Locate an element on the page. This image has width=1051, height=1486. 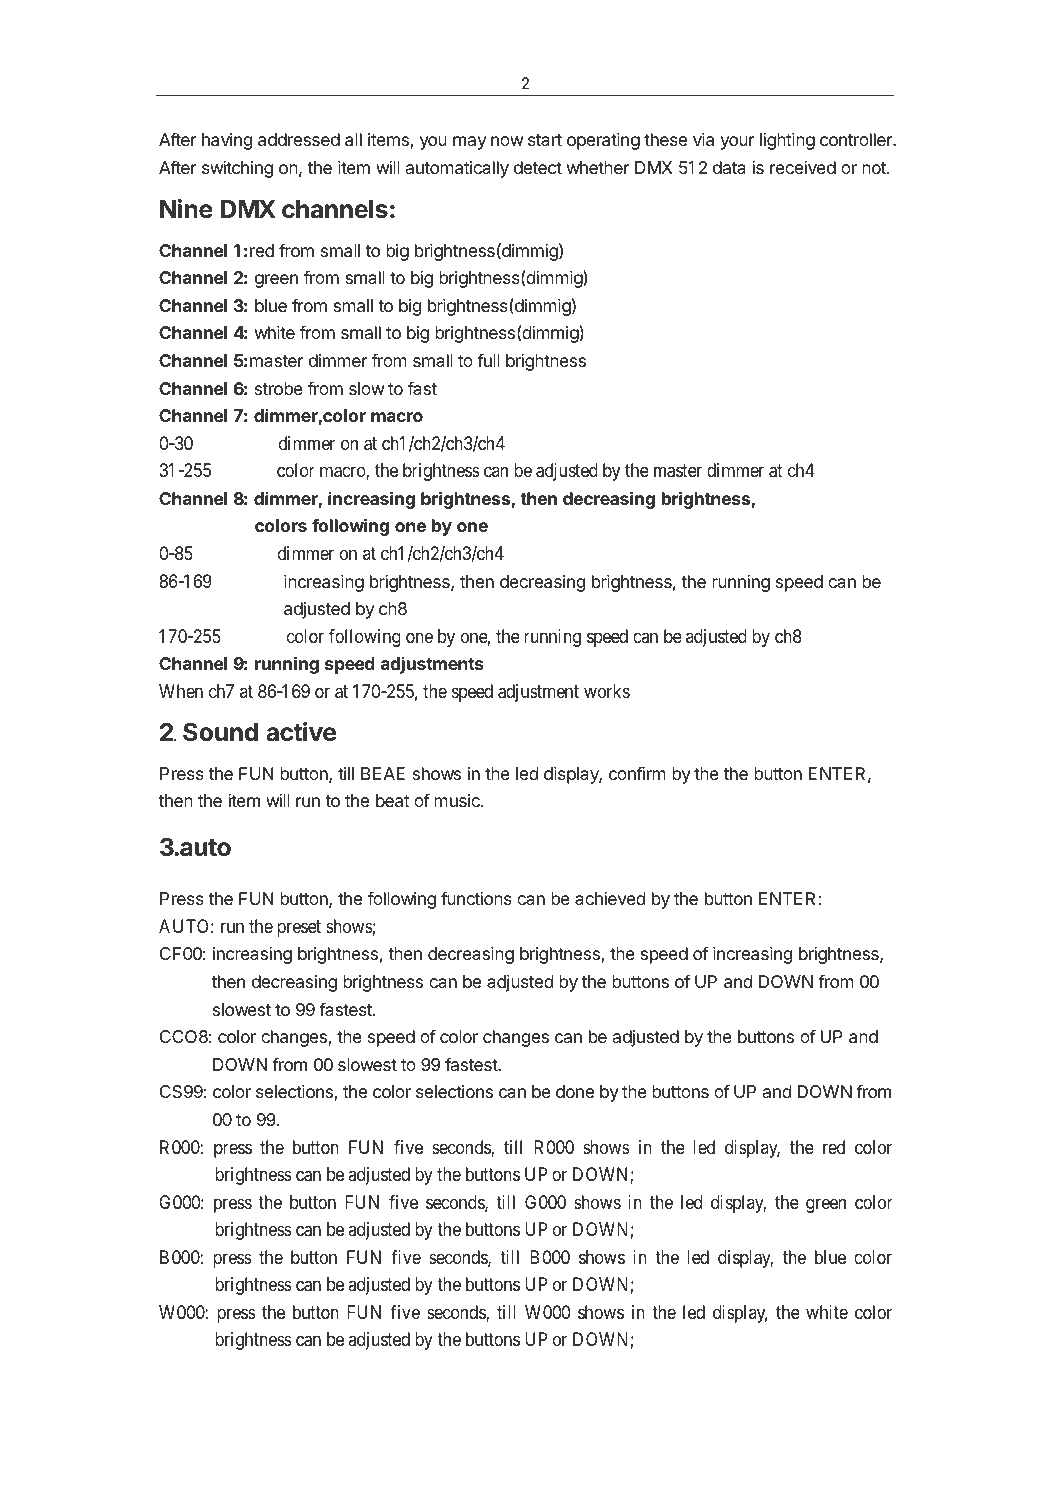
functions is located at coordinates (476, 898).
